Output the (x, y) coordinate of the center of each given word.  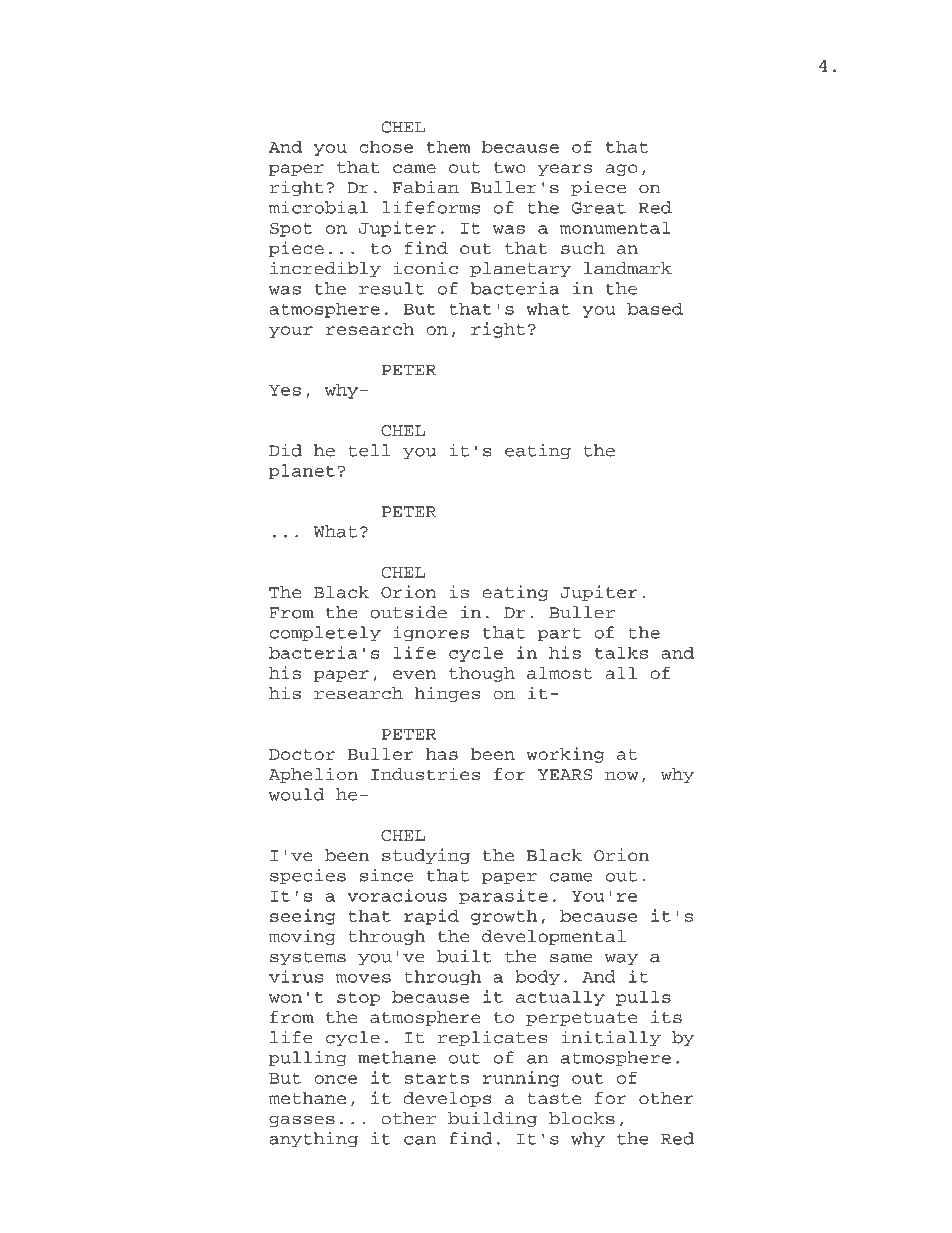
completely (325, 634)
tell (369, 450)
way (622, 959)
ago (621, 170)
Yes (285, 390)
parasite (503, 897)
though (482, 674)
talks (621, 652)
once (335, 1079)
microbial (318, 207)
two (510, 167)
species (308, 876)
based (655, 308)
